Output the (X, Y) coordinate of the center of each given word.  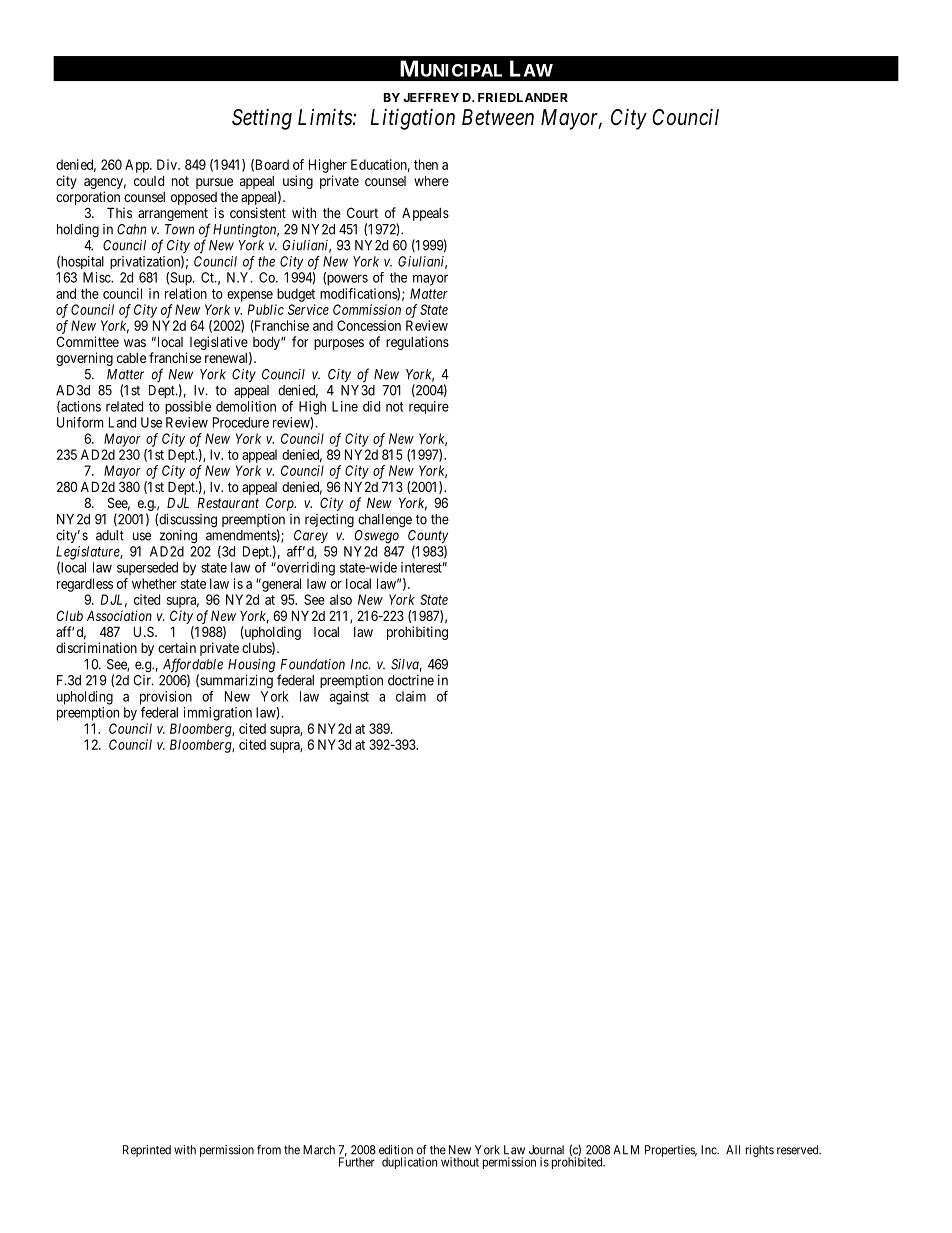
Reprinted (147, 1151)
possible (188, 407)
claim (411, 696)
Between (498, 117)
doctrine (411, 680)
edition (396, 1150)
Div (168, 164)
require (429, 407)
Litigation (413, 119)
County (428, 538)
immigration (218, 714)
